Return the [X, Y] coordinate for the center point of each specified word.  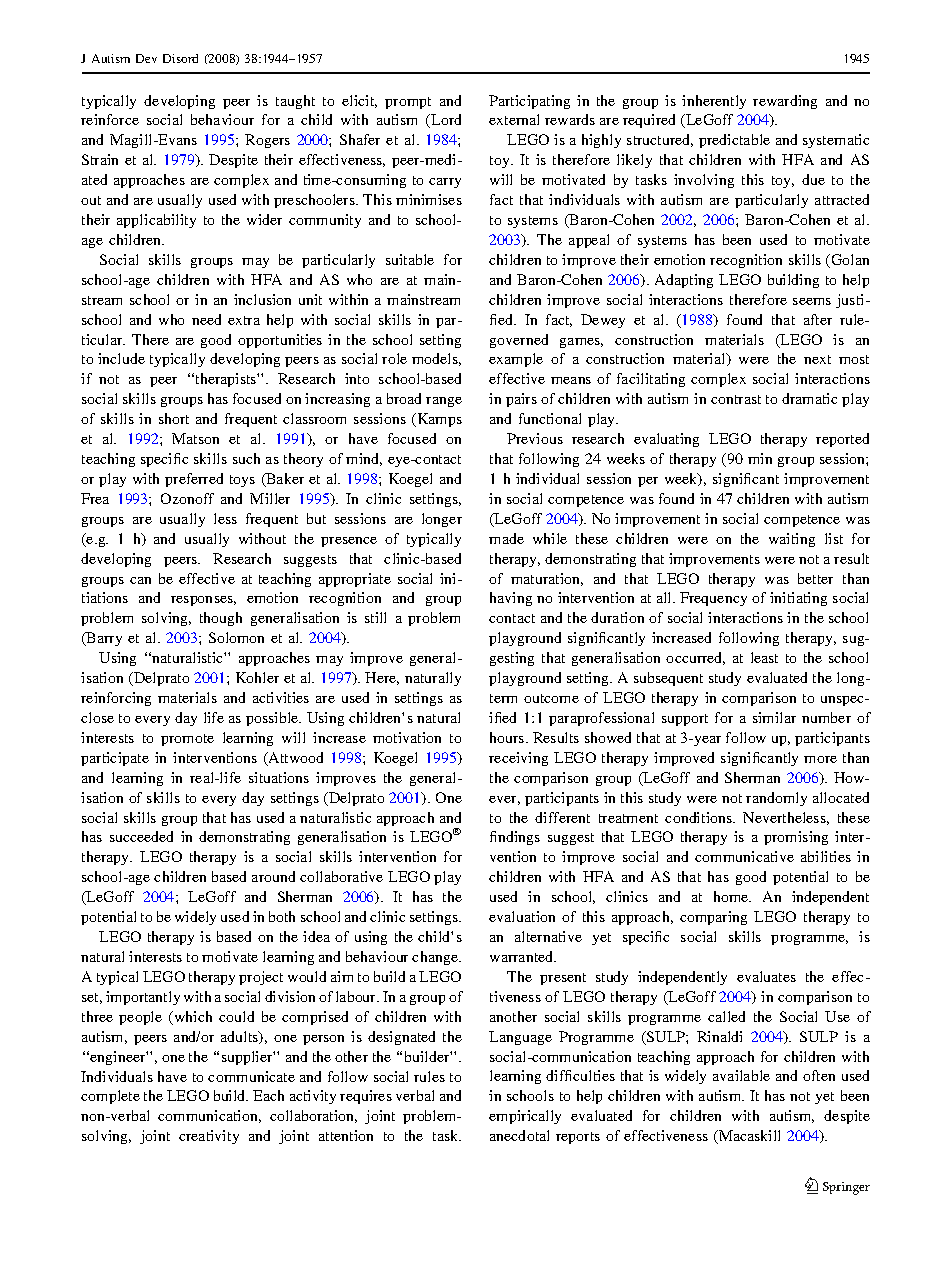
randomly [776, 799]
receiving [518, 759]
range [444, 402]
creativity [209, 1137]
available [741, 1075]
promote [187, 740]
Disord [180, 58]
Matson [195, 438]
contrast [736, 399]
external [514, 119]
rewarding [785, 102]
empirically [525, 1117]
